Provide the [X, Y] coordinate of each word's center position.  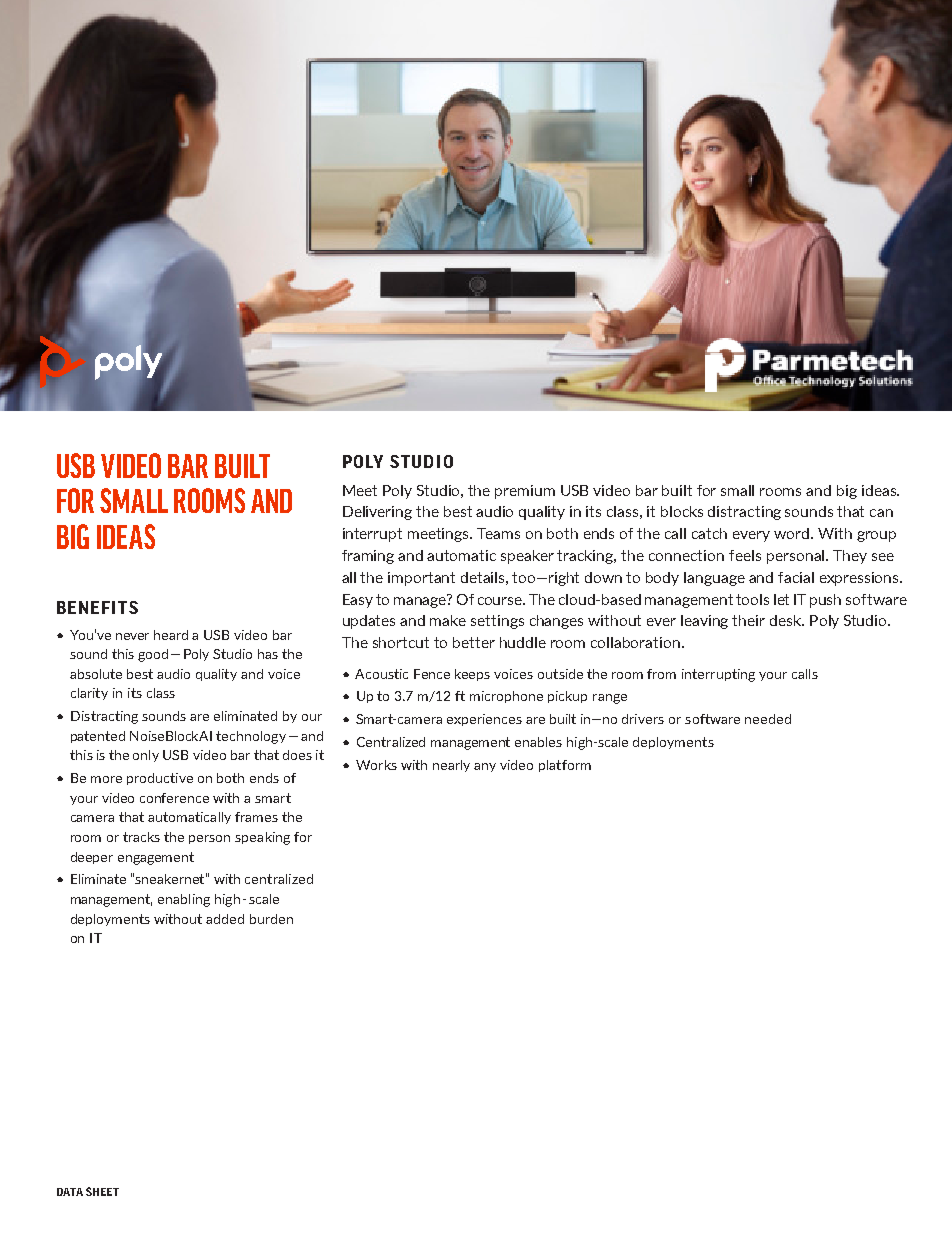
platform [565, 766]
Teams [498, 533]
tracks [141, 837]
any [485, 767]
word [793, 533]
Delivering [377, 513]
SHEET [102, 1191]
